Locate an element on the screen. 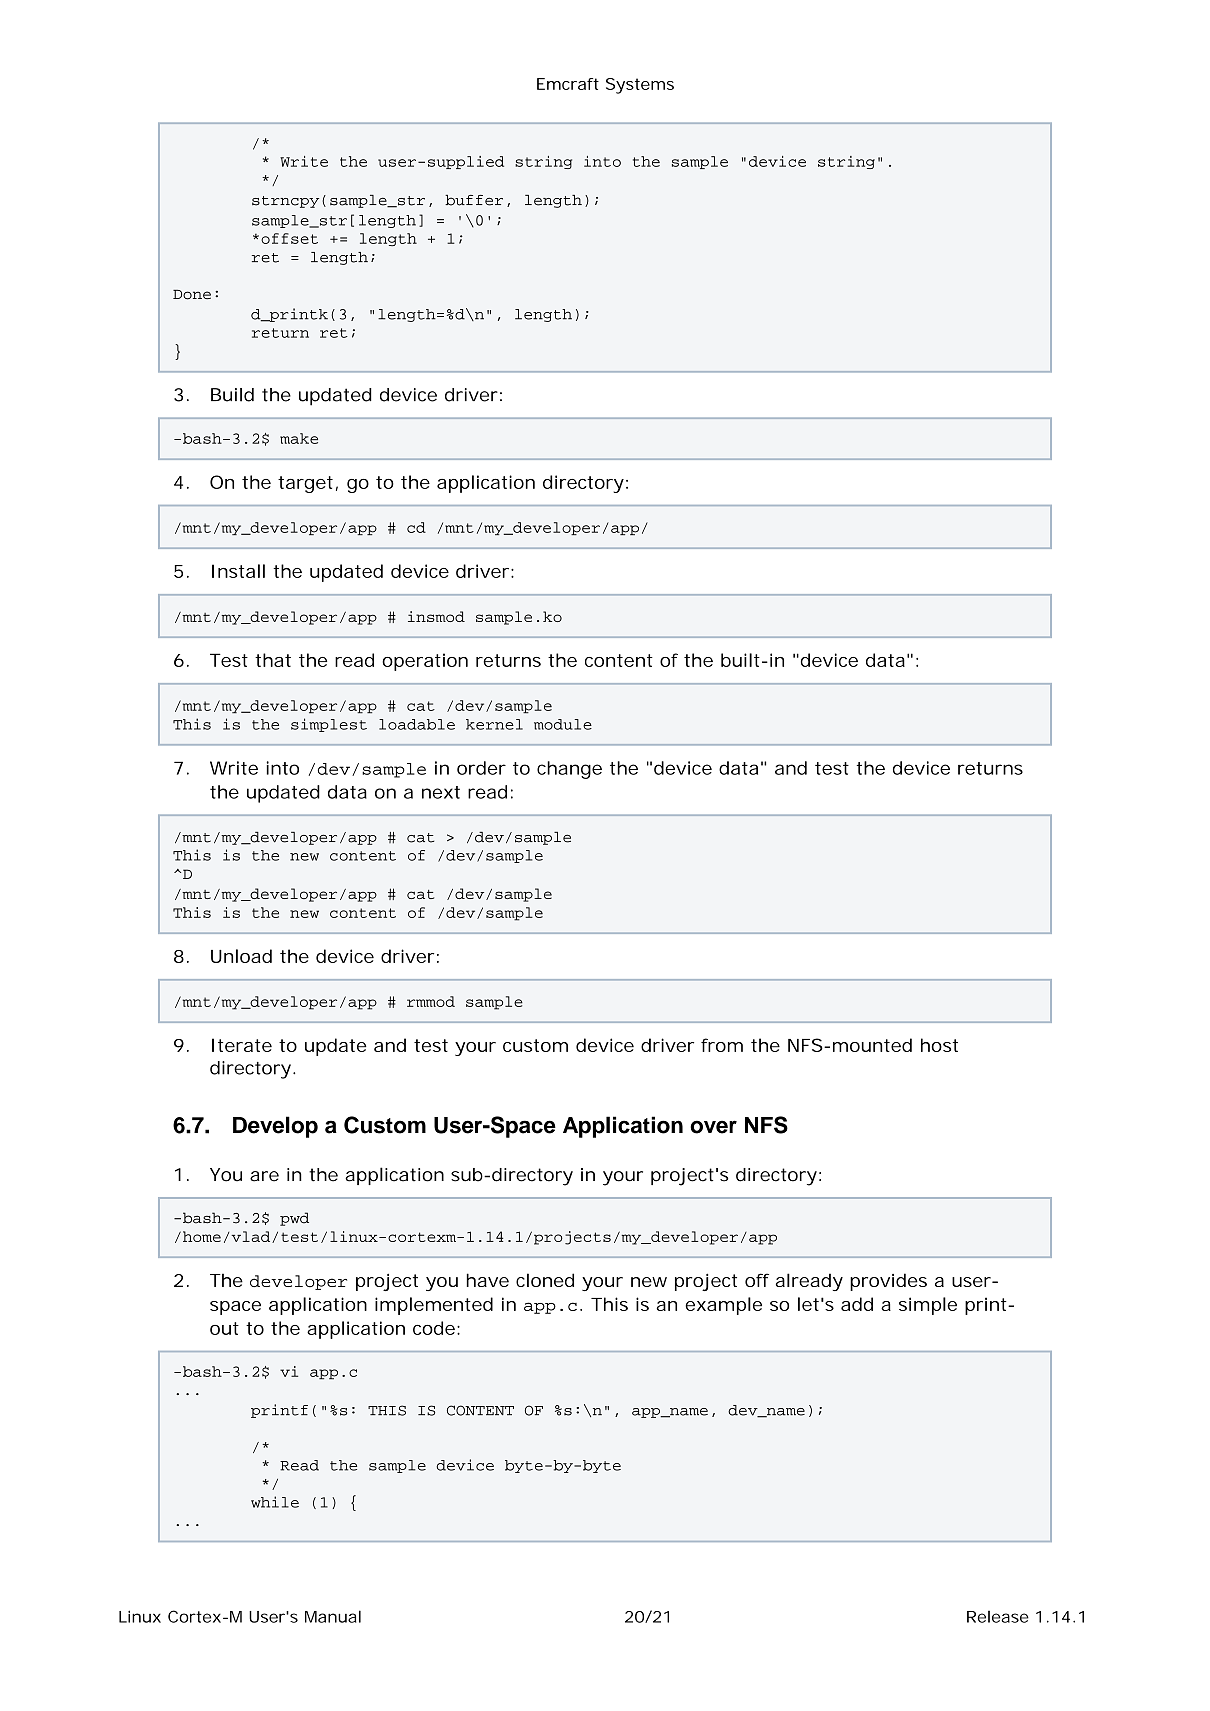  module is located at coordinates (563, 724).
